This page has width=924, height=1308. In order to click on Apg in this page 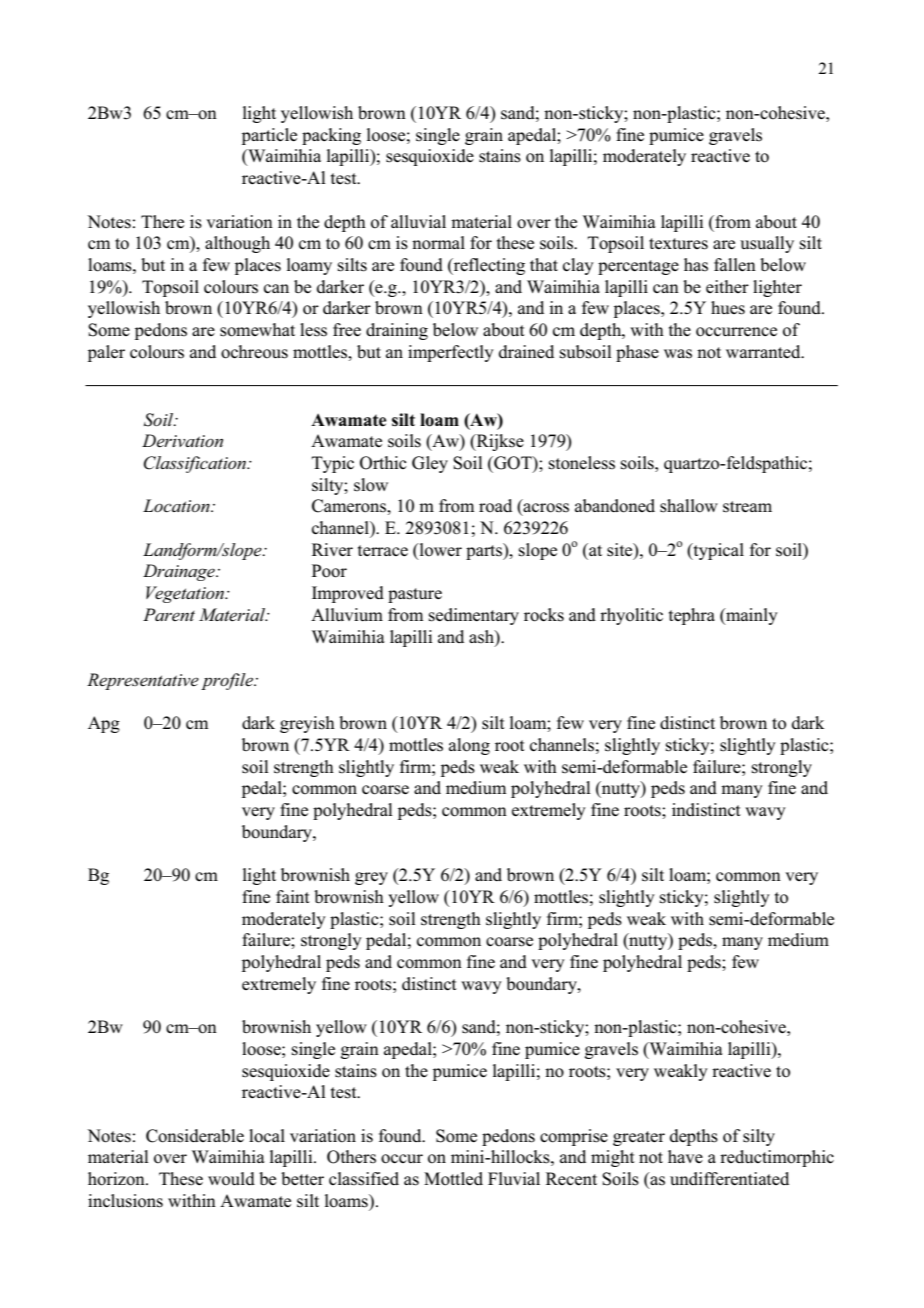, I will do `click(104, 724)`.
